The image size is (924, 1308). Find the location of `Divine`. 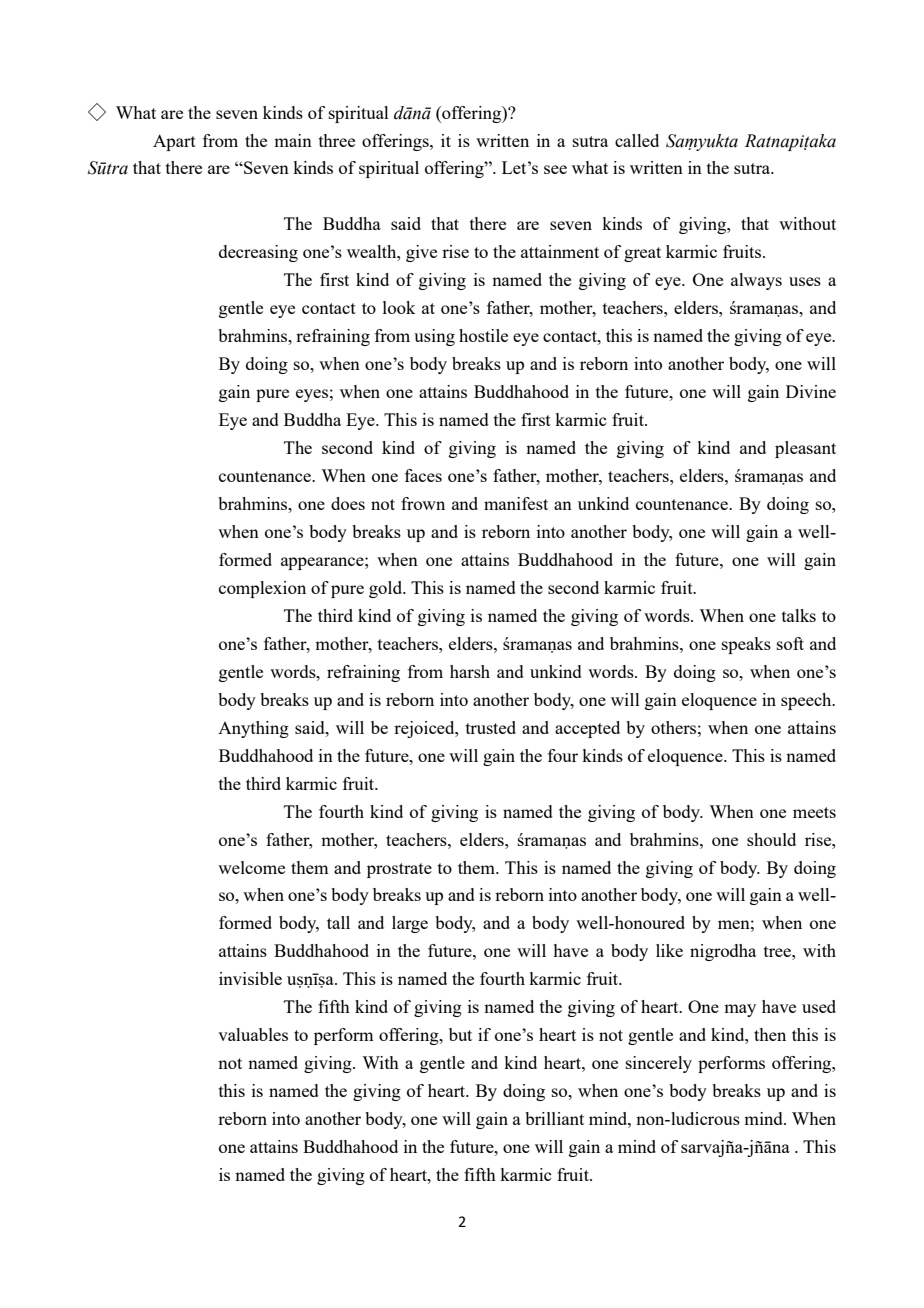

Divine is located at coordinates (811, 391).
